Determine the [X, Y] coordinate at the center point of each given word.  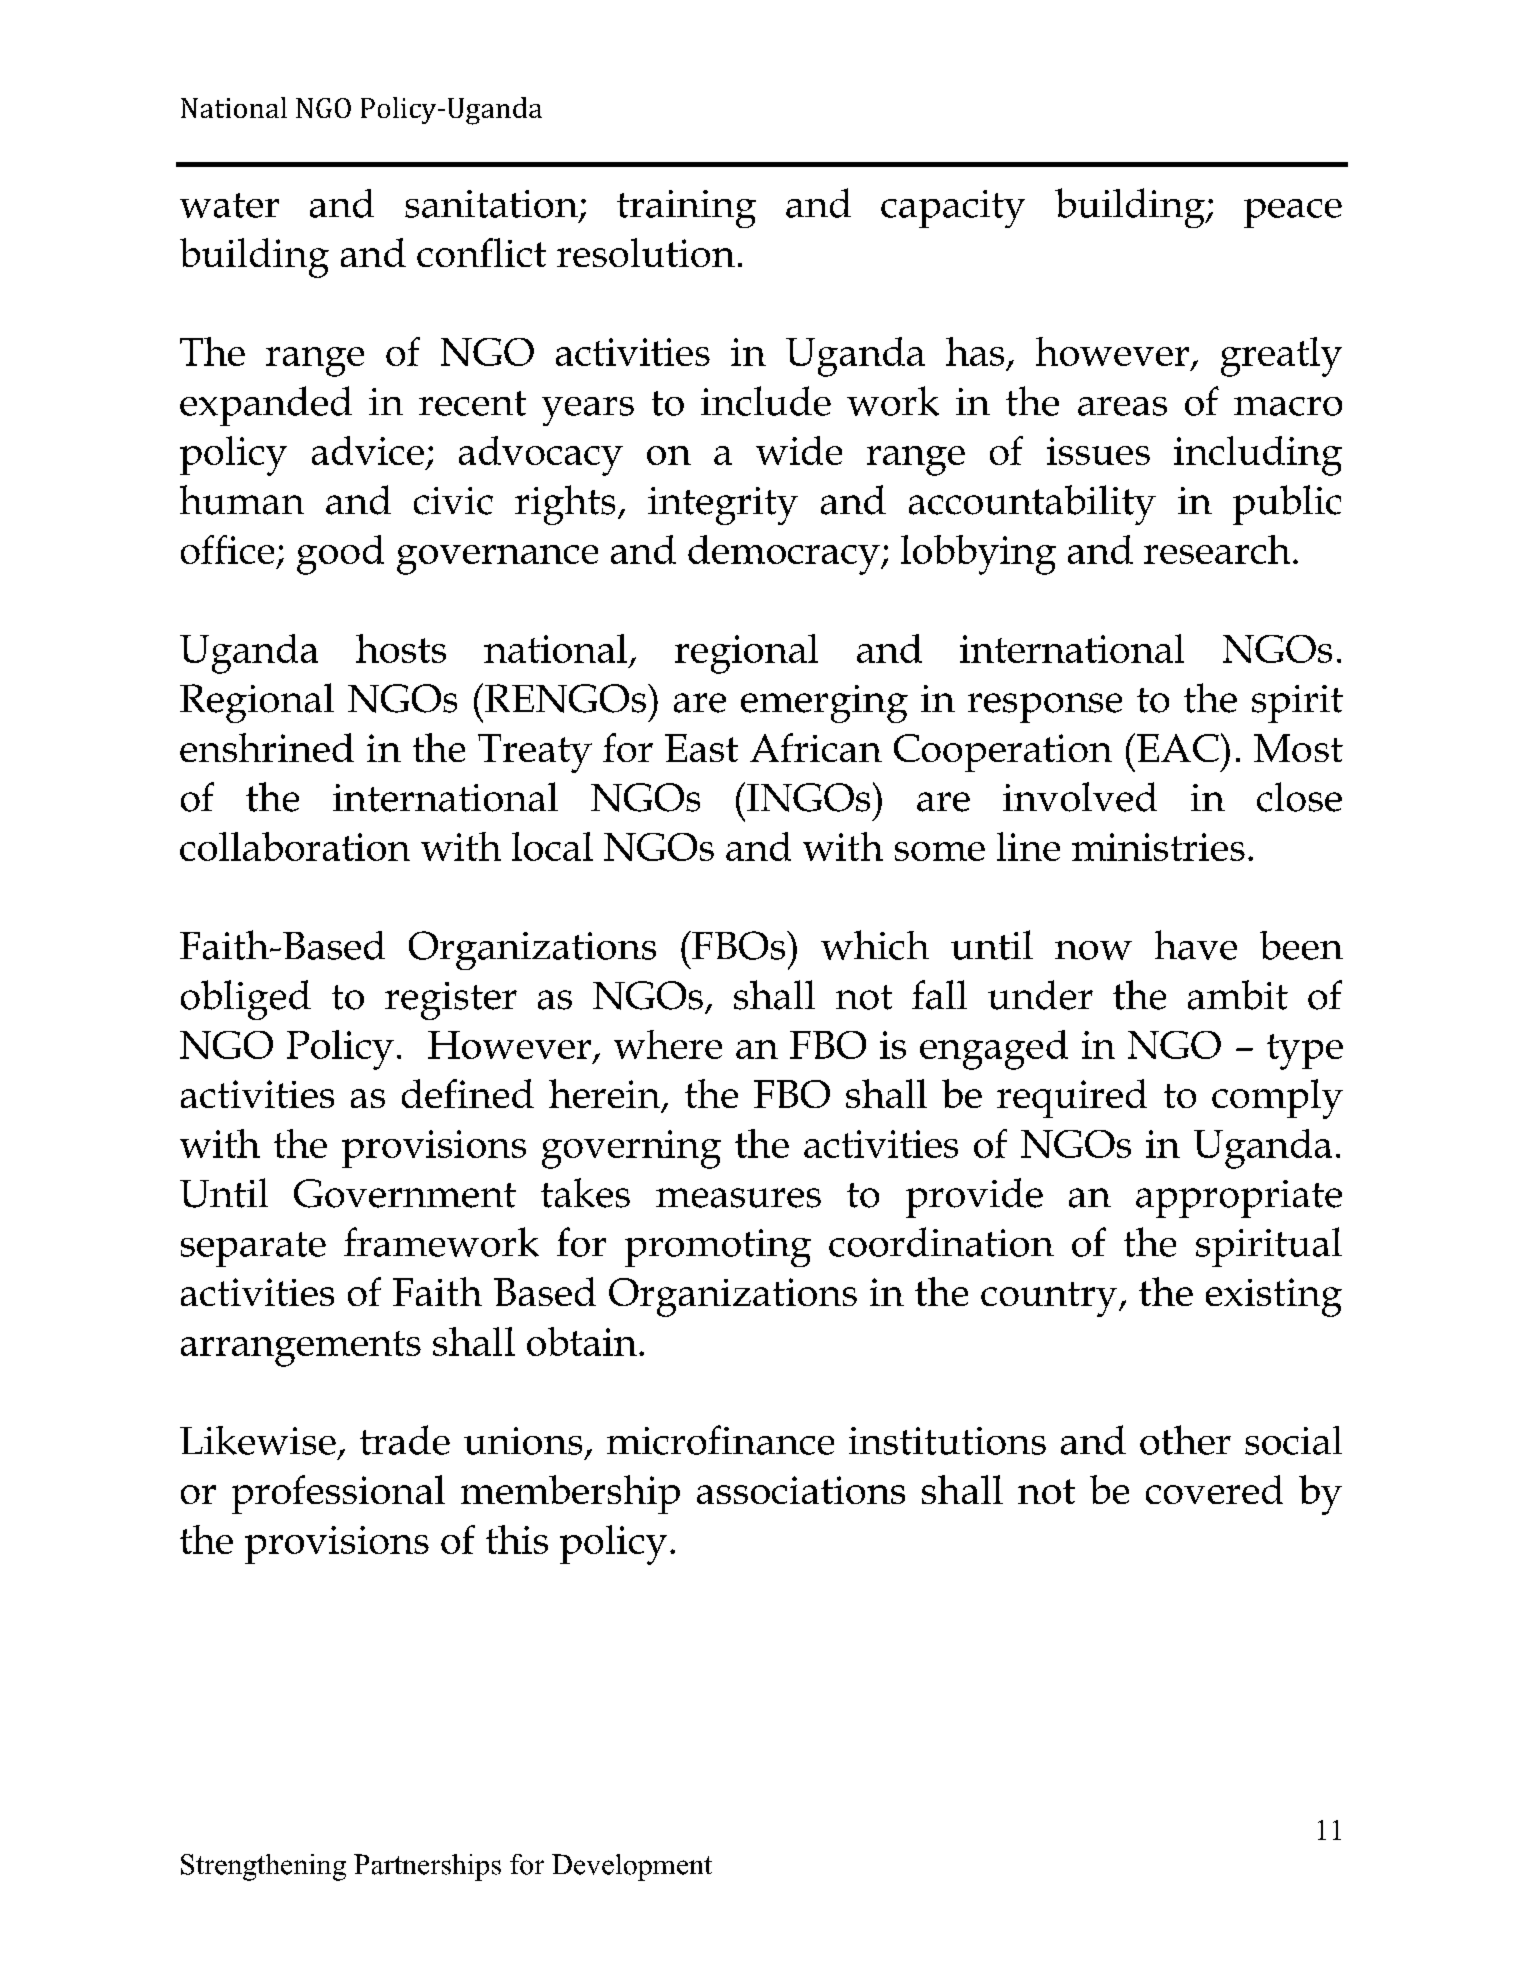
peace [1293, 213]
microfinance [720, 1440]
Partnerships [427, 1867]
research [1217, 549]
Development [632, 1867]
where [668, 1044]
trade [405, 1440]
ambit [1238, 995]
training [686, 209]
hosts [401, 648]
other [1185, 1440]
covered [1214, 1489]
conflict [481, 252]
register [451, 1001]
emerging [824, 704]
